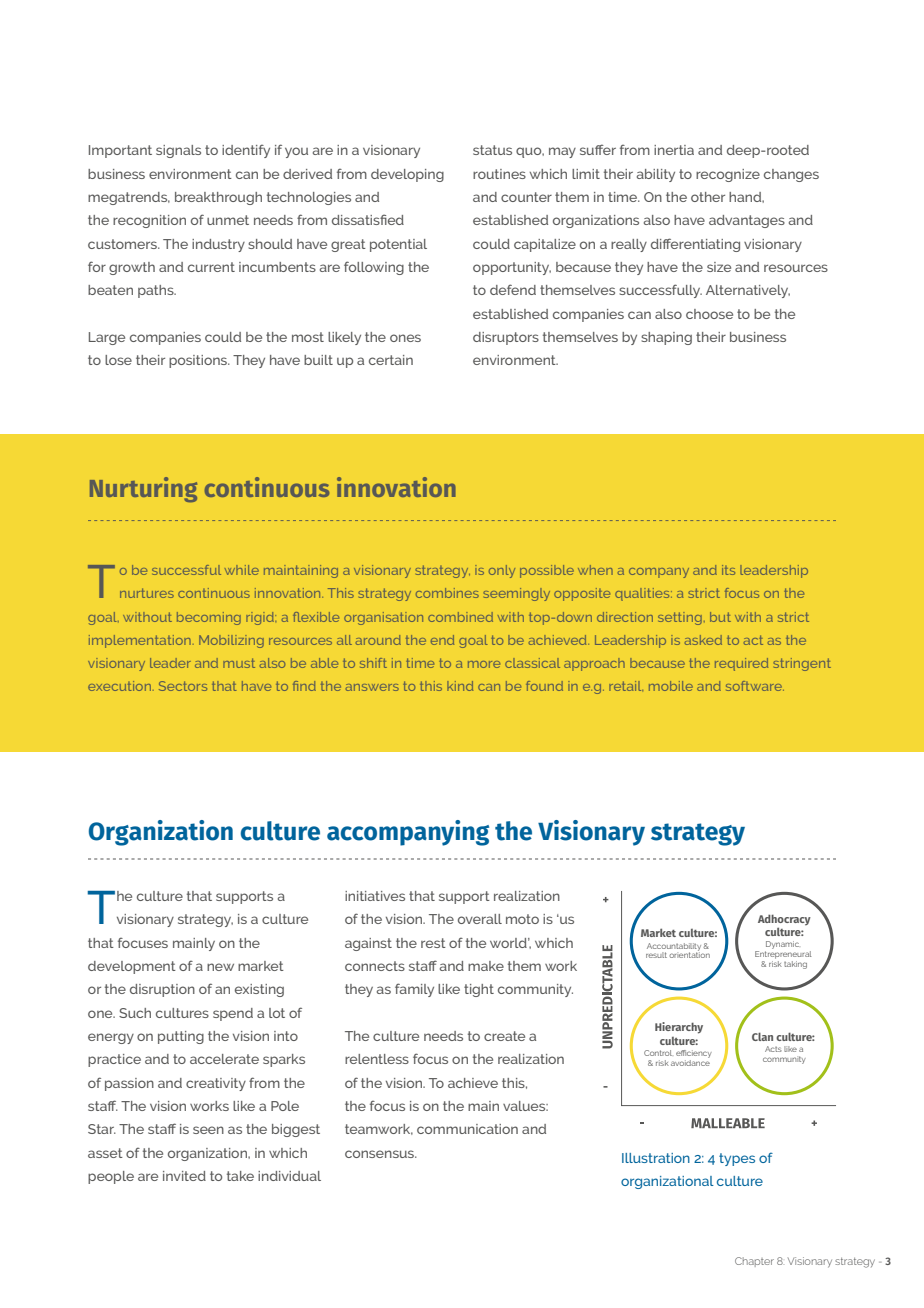 Image resolution: width=924 pixels, height=1308 pixels. What do you see at coordinates (728, 175) in the screenshot?
I see `recognize` at bounding box center [728, 175].
